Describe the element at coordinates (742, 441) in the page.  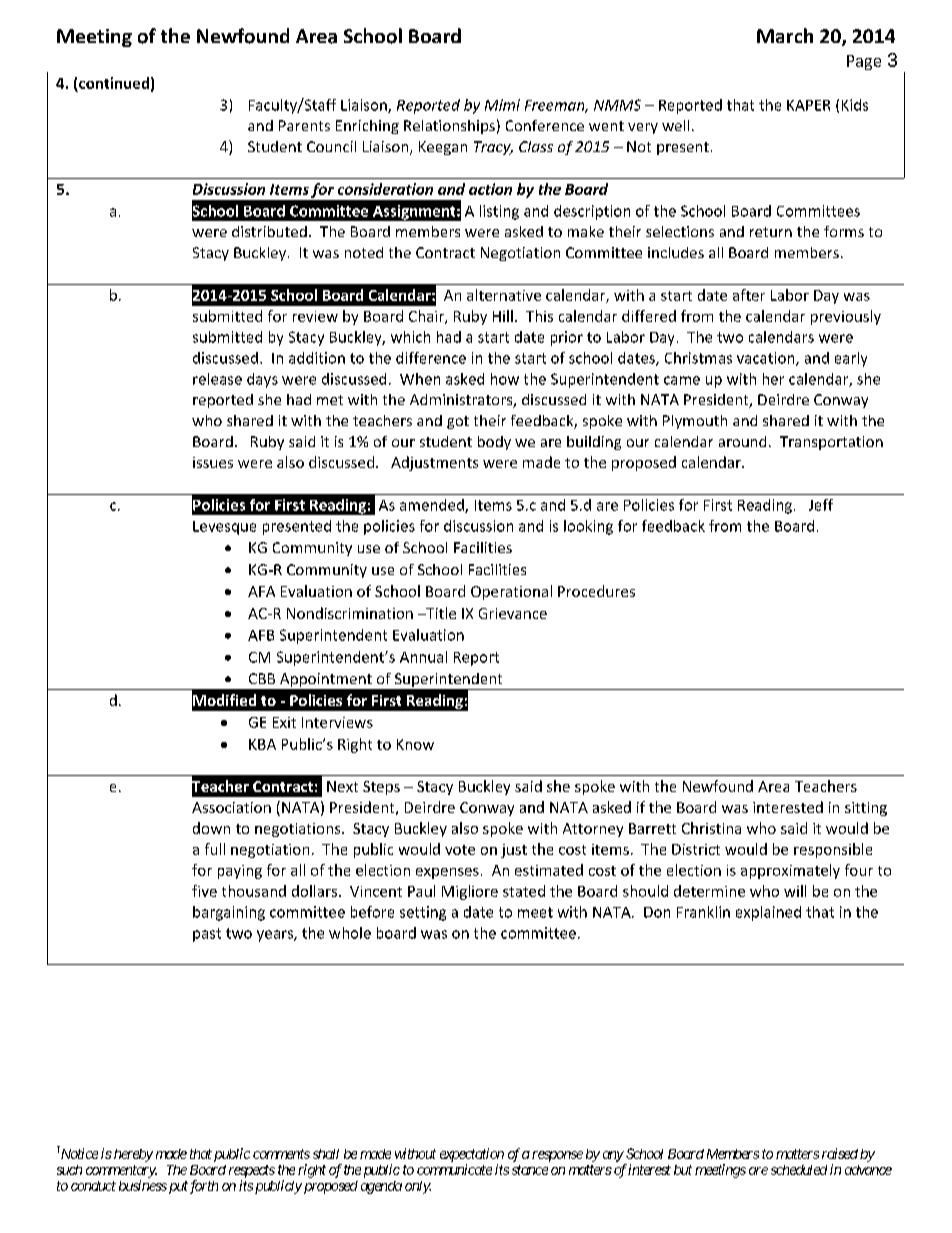
I see `around` at that location.
